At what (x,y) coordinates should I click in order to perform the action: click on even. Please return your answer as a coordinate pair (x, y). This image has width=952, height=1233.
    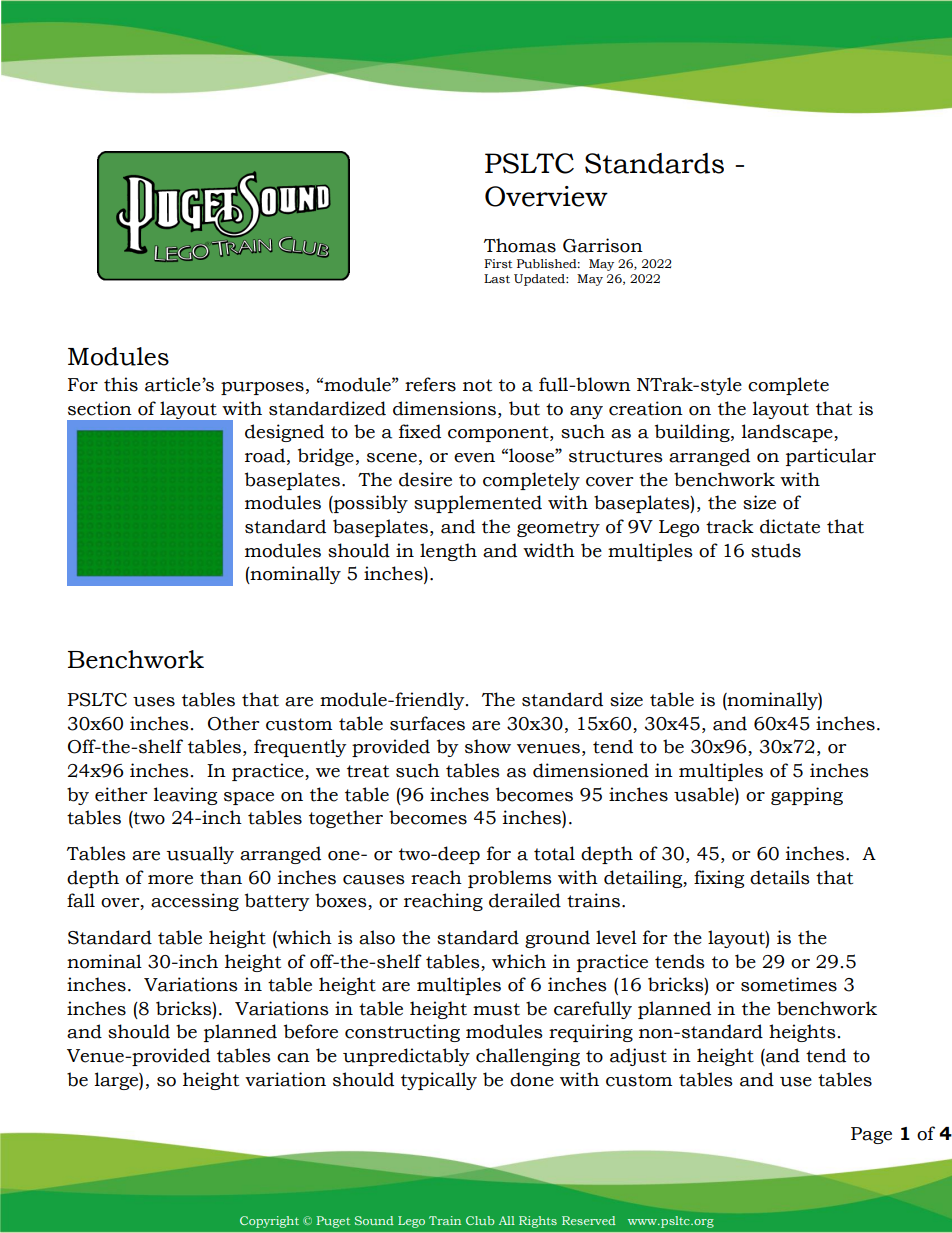
    Looking at the image, I should click on (474, 458).
